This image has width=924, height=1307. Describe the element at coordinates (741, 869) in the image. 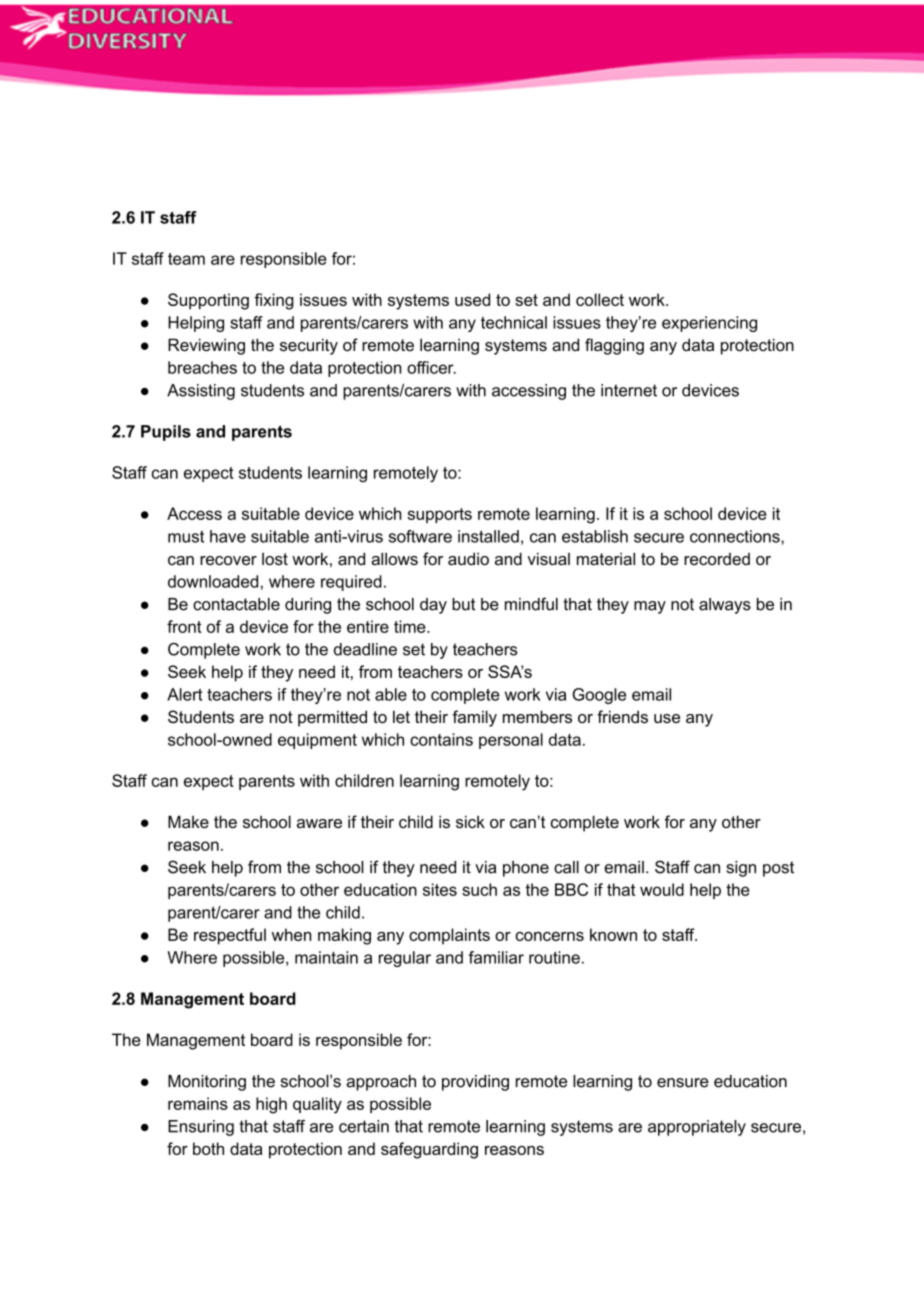

I see `sign` at that location.
